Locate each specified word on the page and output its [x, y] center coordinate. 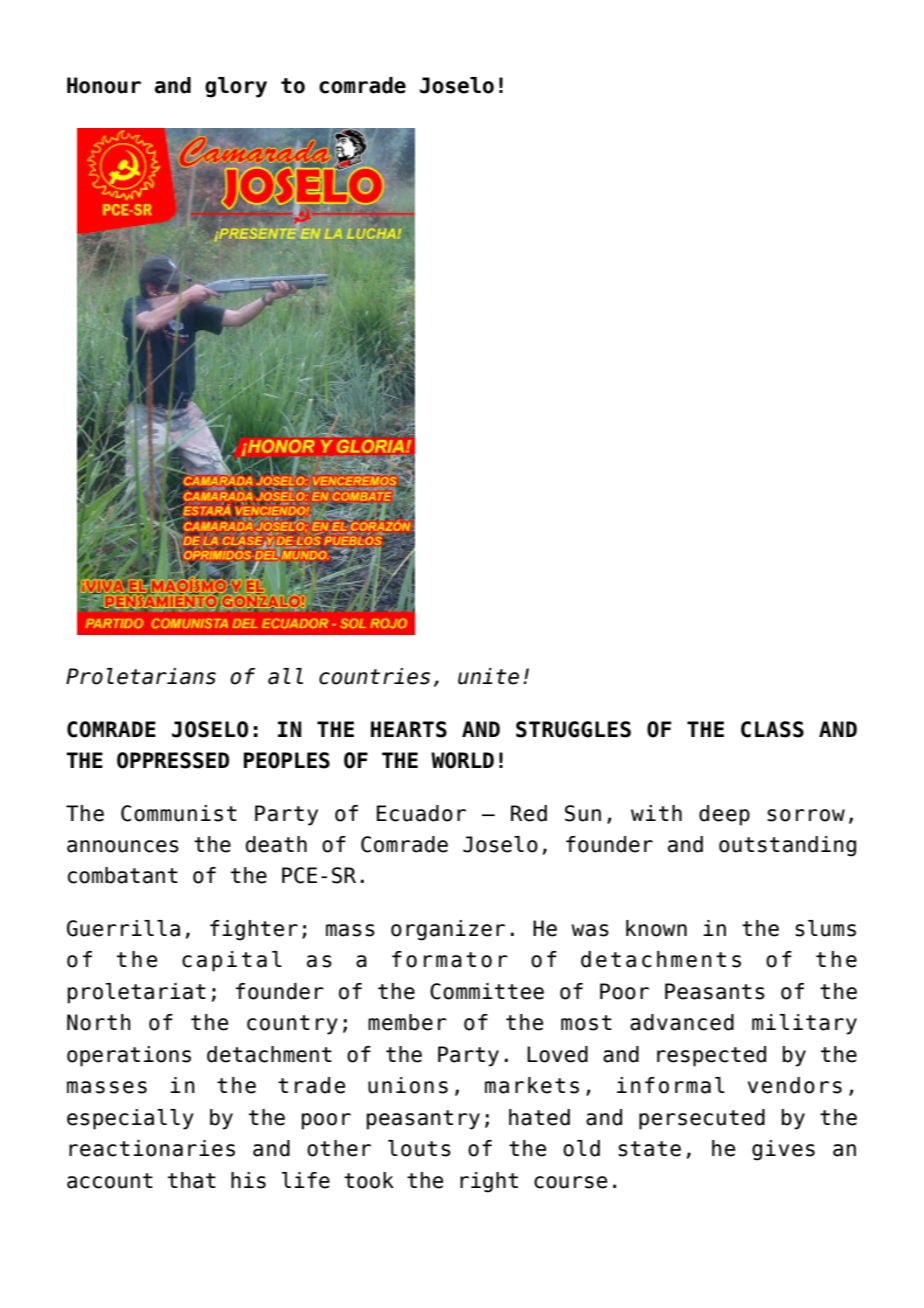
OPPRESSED [173, 760]
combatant [123, 875]
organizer [448, 930]
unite [488, 676]
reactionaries [152, 1148]
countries [374, 676]
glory [236, 87]
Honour [104, 85]
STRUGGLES [573, 729]
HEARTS [409, 729]
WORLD [462, 760]
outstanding [787, 846]
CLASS [772, 729]
